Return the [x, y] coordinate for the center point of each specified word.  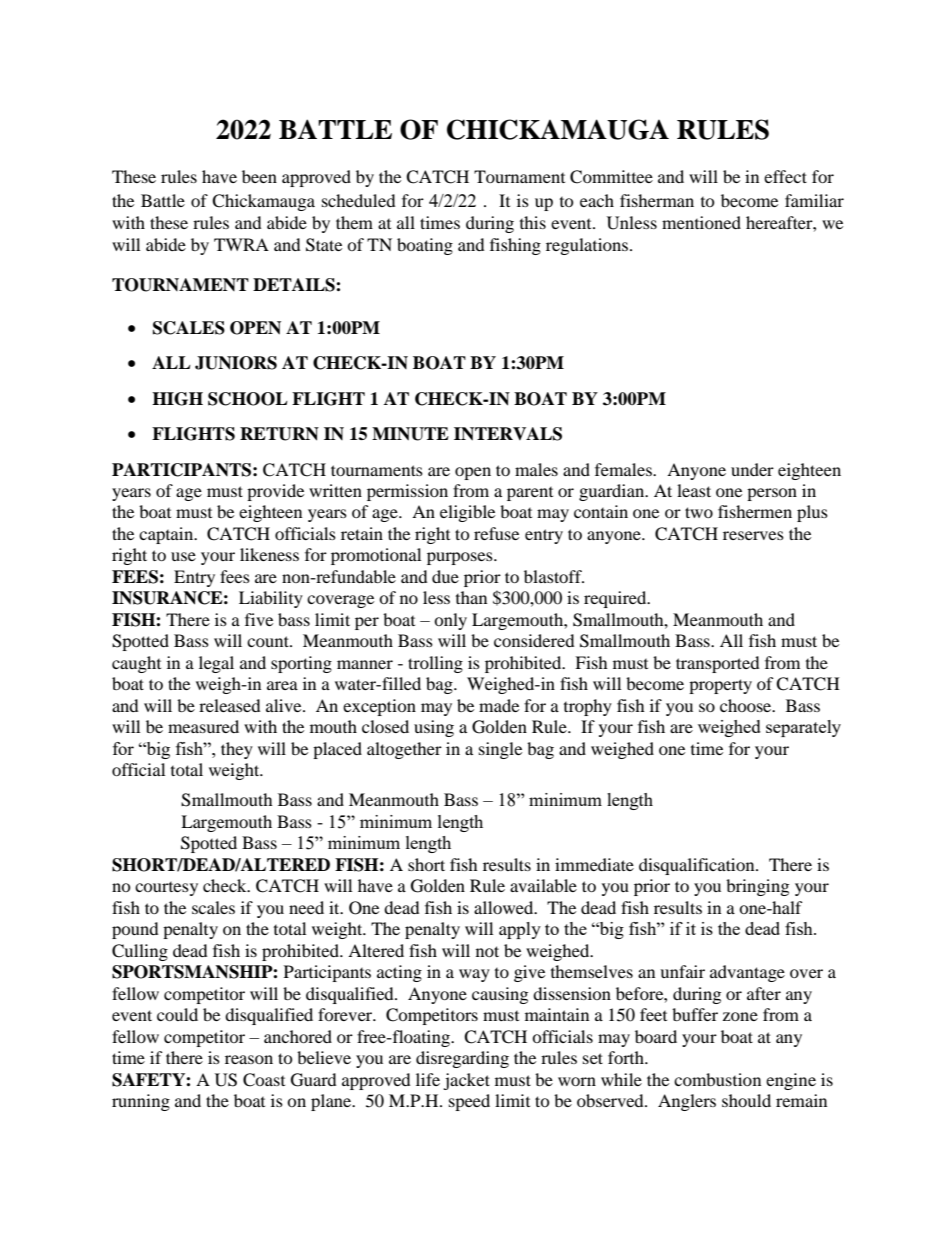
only [450, 621]
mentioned [701, 222]
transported [718, 664]
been [259, 176]
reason [249, 1059]
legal [216, 664]
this [533, 222]
